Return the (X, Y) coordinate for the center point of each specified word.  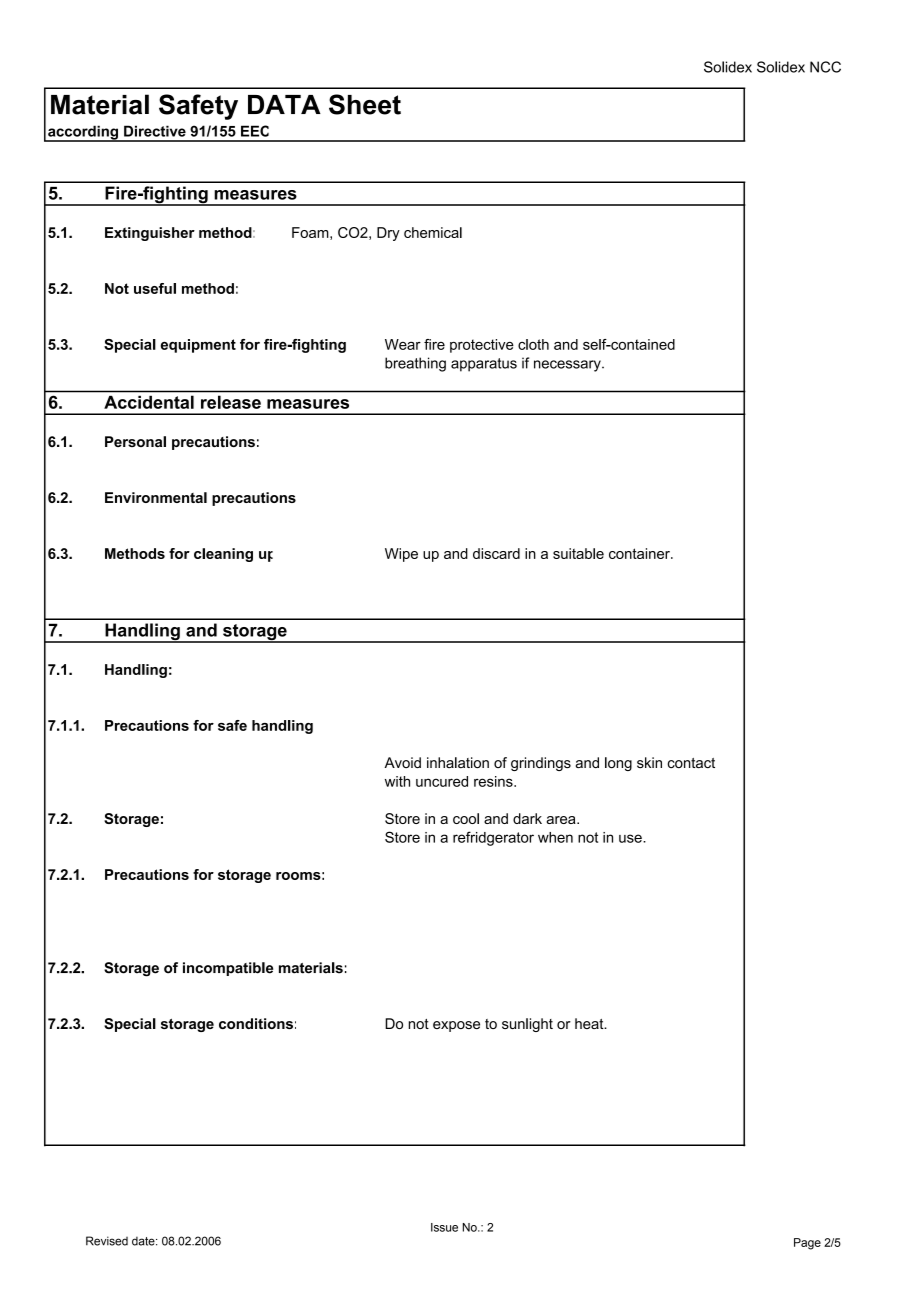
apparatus (484, 365)
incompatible (228, 969)
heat (590, 1023)
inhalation (458, 762)
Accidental (149, 402)
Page (807, 1244)
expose (456, 1026)
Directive (155, 131)
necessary (568, 366)
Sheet (365, 104)
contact (691, 763)
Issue (444, 1227)
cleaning (223, 555)
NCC (825, 67)
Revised (107, 1241)
